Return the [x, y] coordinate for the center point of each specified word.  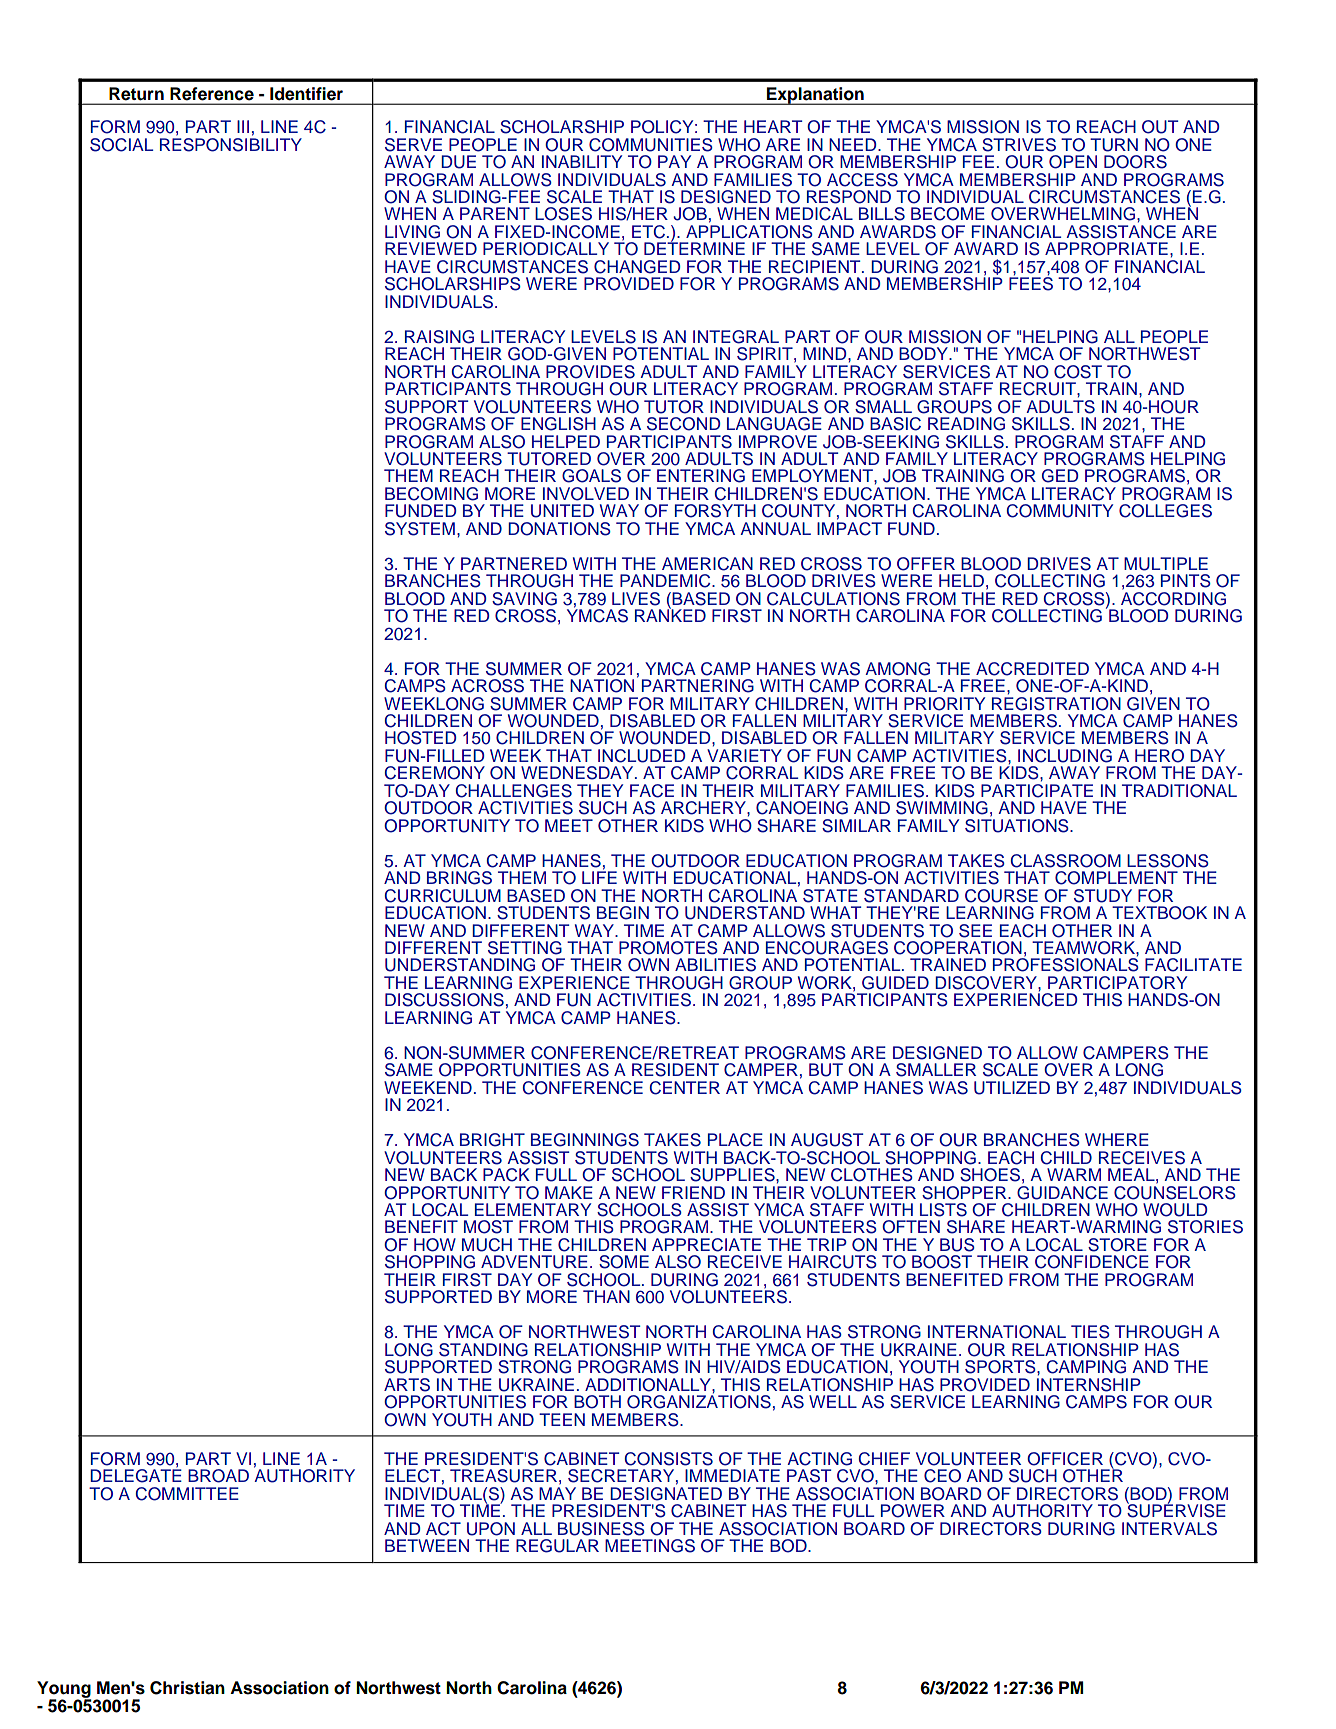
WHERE [1117, 1139]
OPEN [1073, 162]
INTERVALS [1169, 1529]
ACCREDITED [1032, 669]
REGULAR [557, 1546]
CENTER [685, 1088]
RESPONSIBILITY [231, 143]
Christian [187, 1688]
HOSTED [420, 738]
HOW [435, 1245]
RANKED [670, 614]
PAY [674, 161]
